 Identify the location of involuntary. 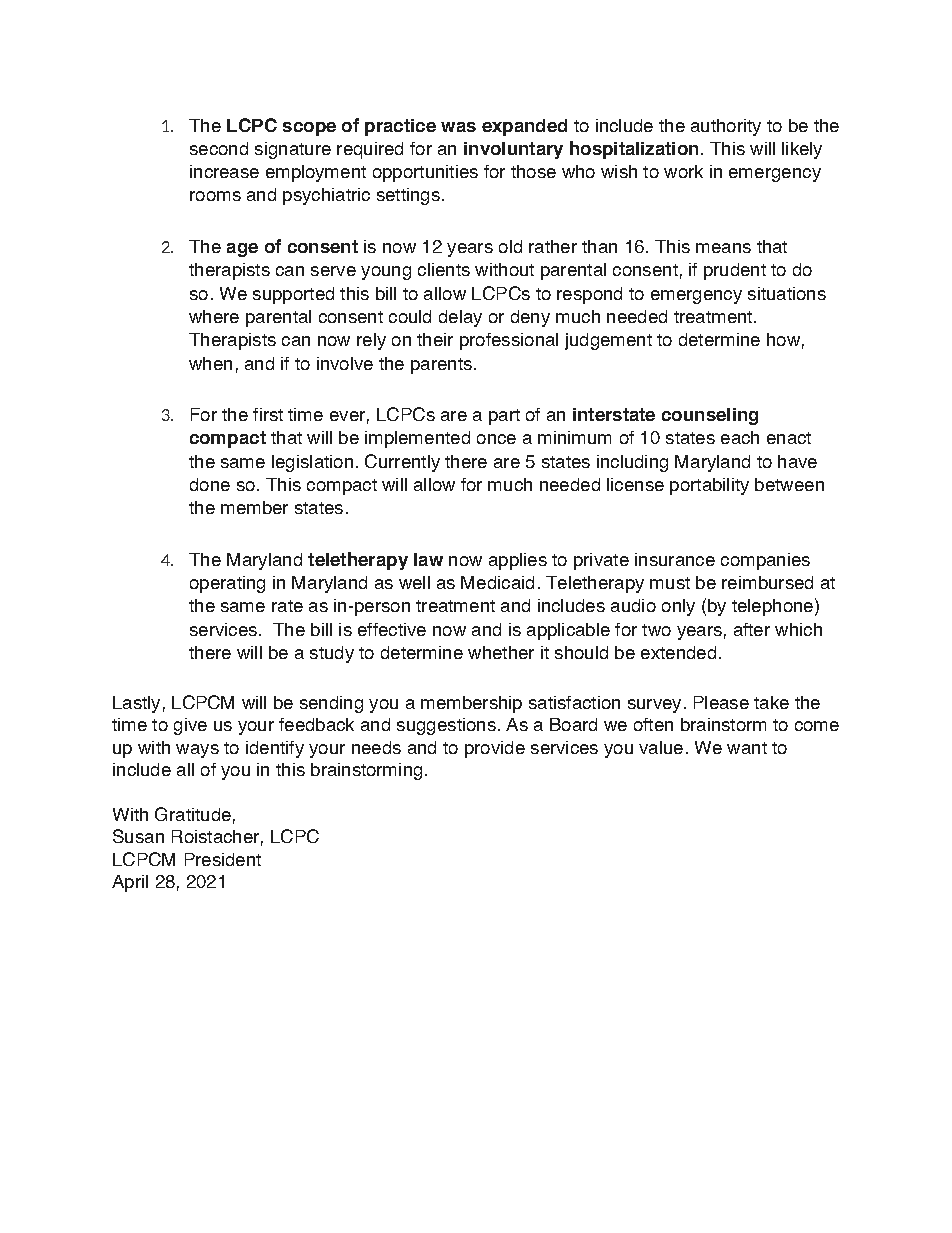
(513, 150).
